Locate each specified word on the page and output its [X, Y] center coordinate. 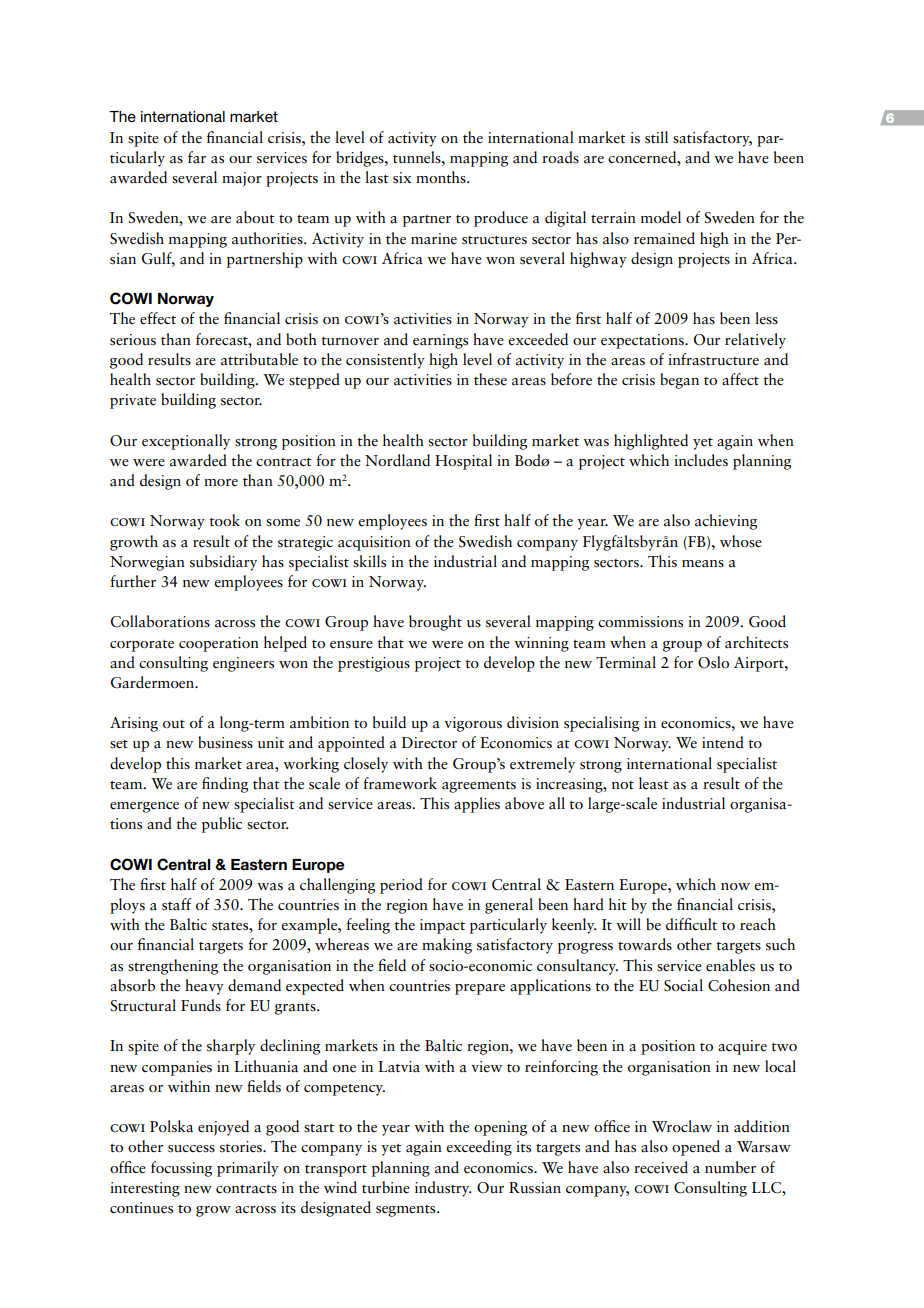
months [442, 177]
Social [683, 985]
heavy [204, 987]
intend [723, 742]
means [703, 564]
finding [225, 785]
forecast [223, 339]
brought [435, 623]
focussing [181, 1169]
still [656, 137]
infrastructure [713, 359]
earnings [440, 341]
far [197, 157]
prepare [480, 989]
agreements [479, 787]
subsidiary [223, 563]
